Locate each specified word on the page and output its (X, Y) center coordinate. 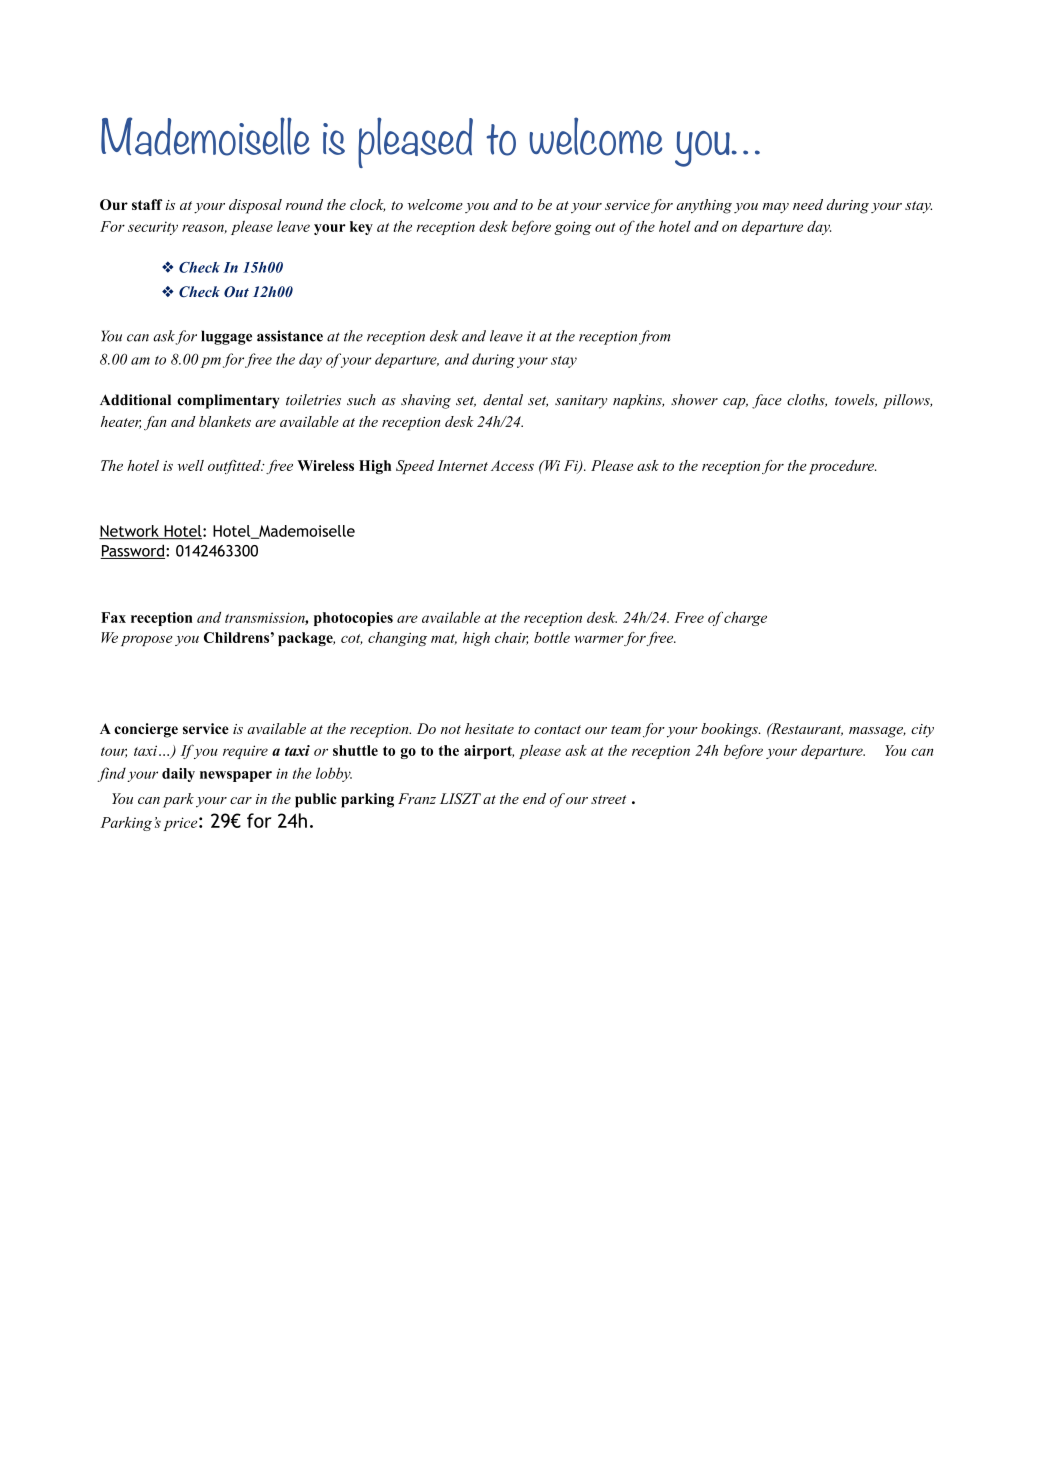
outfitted (235, 467)
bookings (730, 730)
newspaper (236, 776)
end (534, 798)
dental (503, 400)
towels (856, 400)
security (153, 228)
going (573, 228)
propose (146, 640)
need (808, 204)
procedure (842, 467)
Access (512, 465)
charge (745, 619)
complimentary (228, 401)
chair (511, 638)
